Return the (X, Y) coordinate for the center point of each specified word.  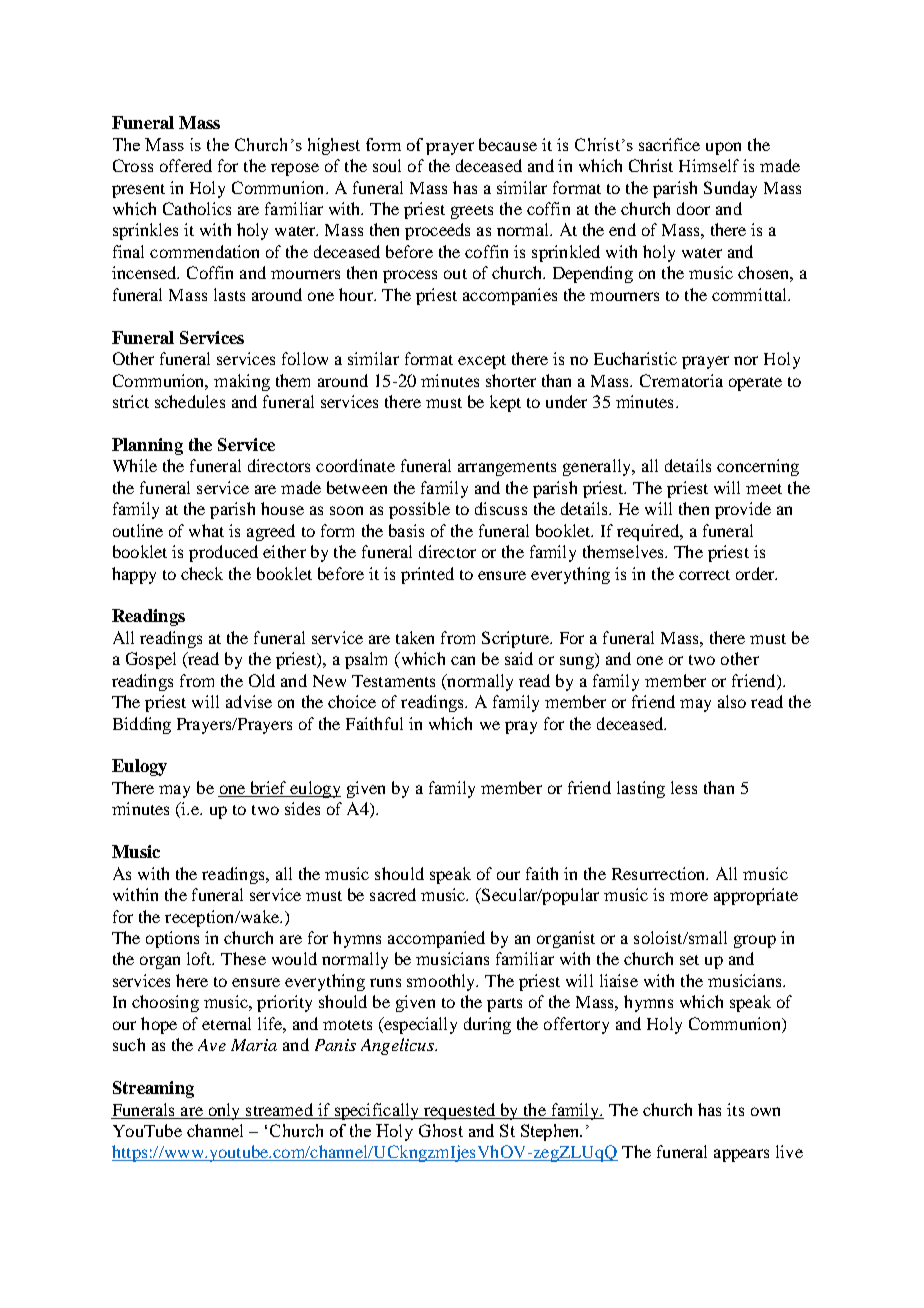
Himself (709, 165)
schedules (190, 401)
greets (472, 212)
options (172, 939)
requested (460, 1111)
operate (755, 384)
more (689, 896)
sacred (393, 894)
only (224, 1111)
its (735, 1109)
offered (186, 165)
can (463, 660)
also (732, 701)
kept (505, 403)
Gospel (151, 660)
